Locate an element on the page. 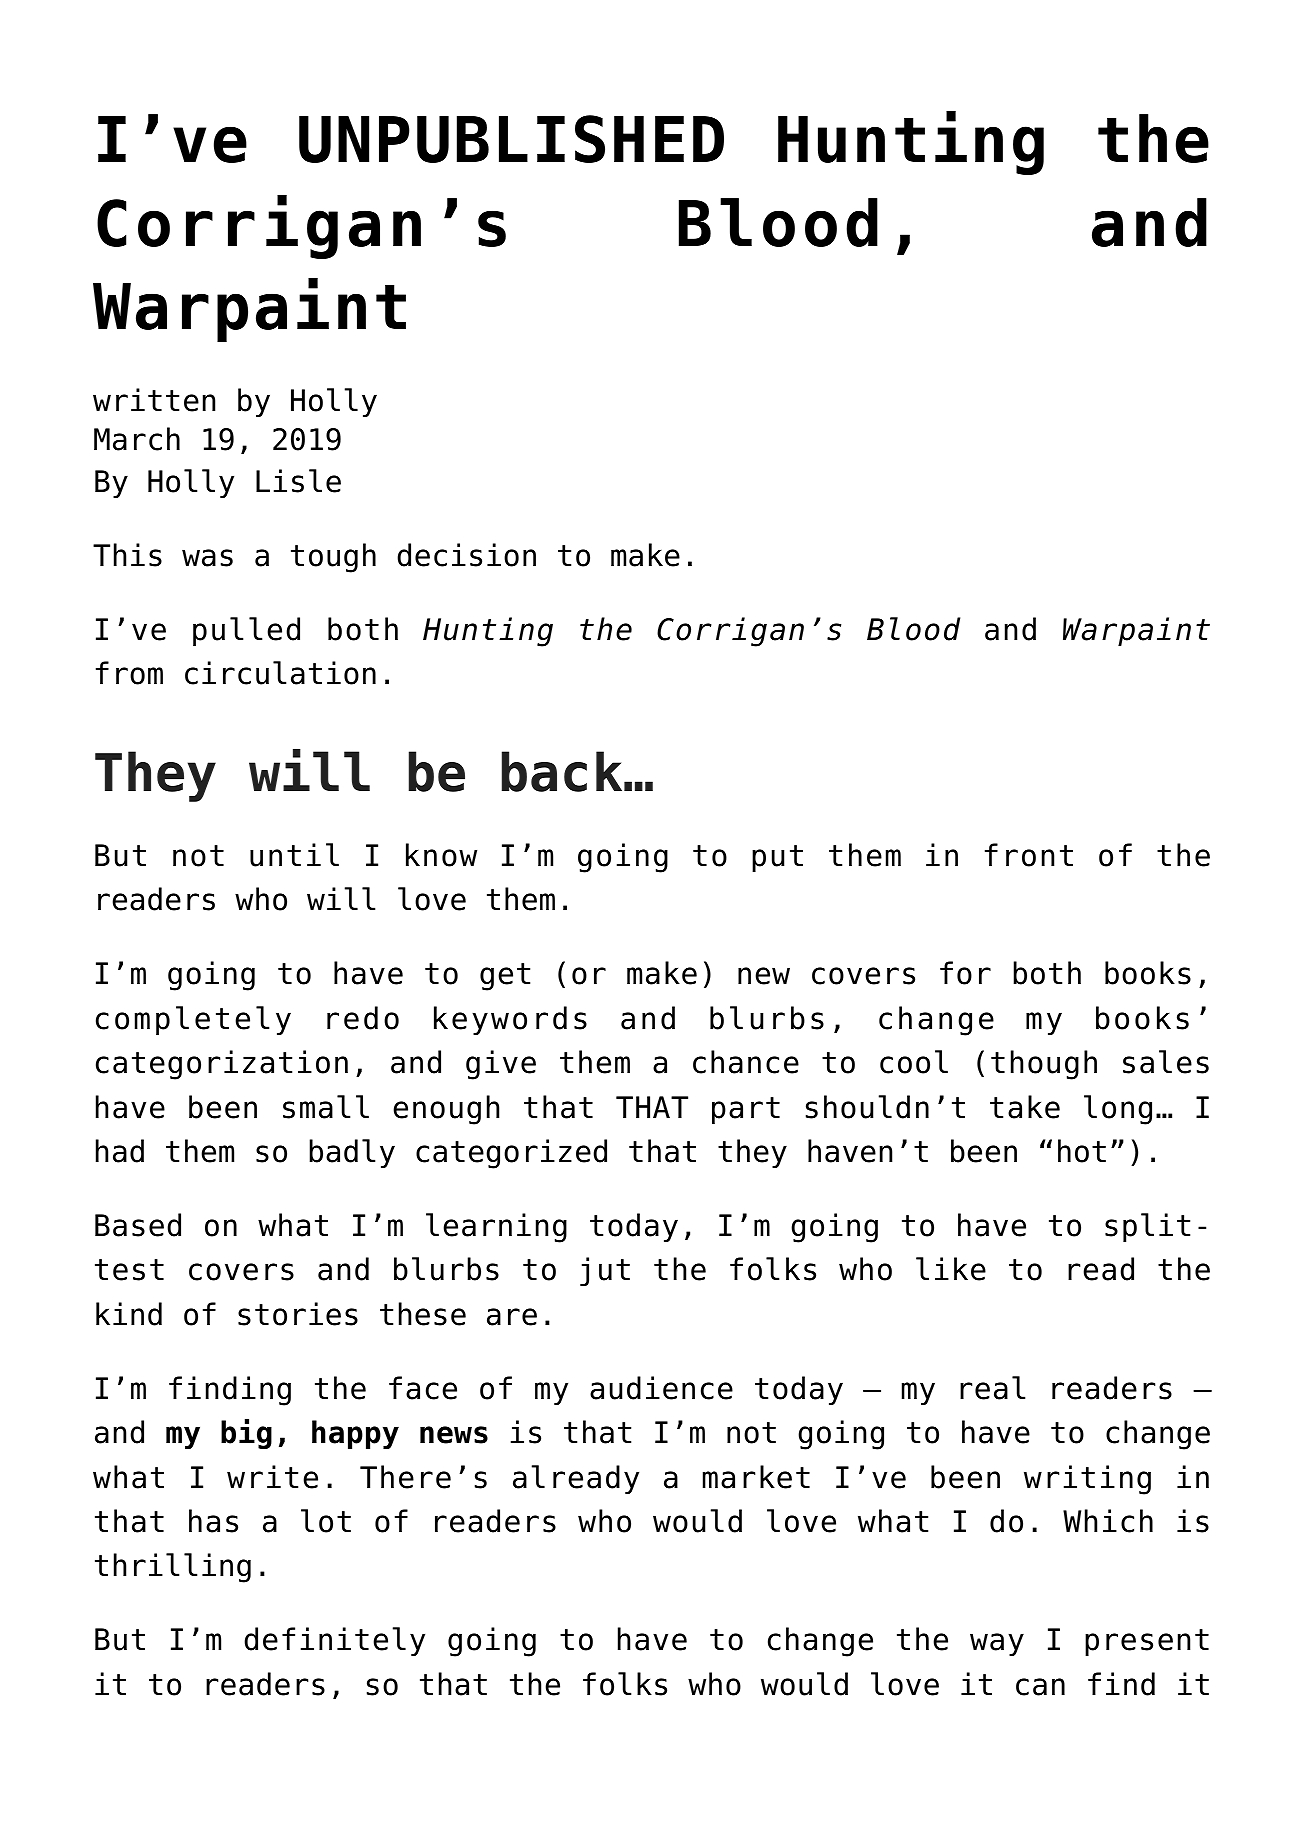 This image has width=1305, height=1846. Lisle is located at coordinates (298, 481).
